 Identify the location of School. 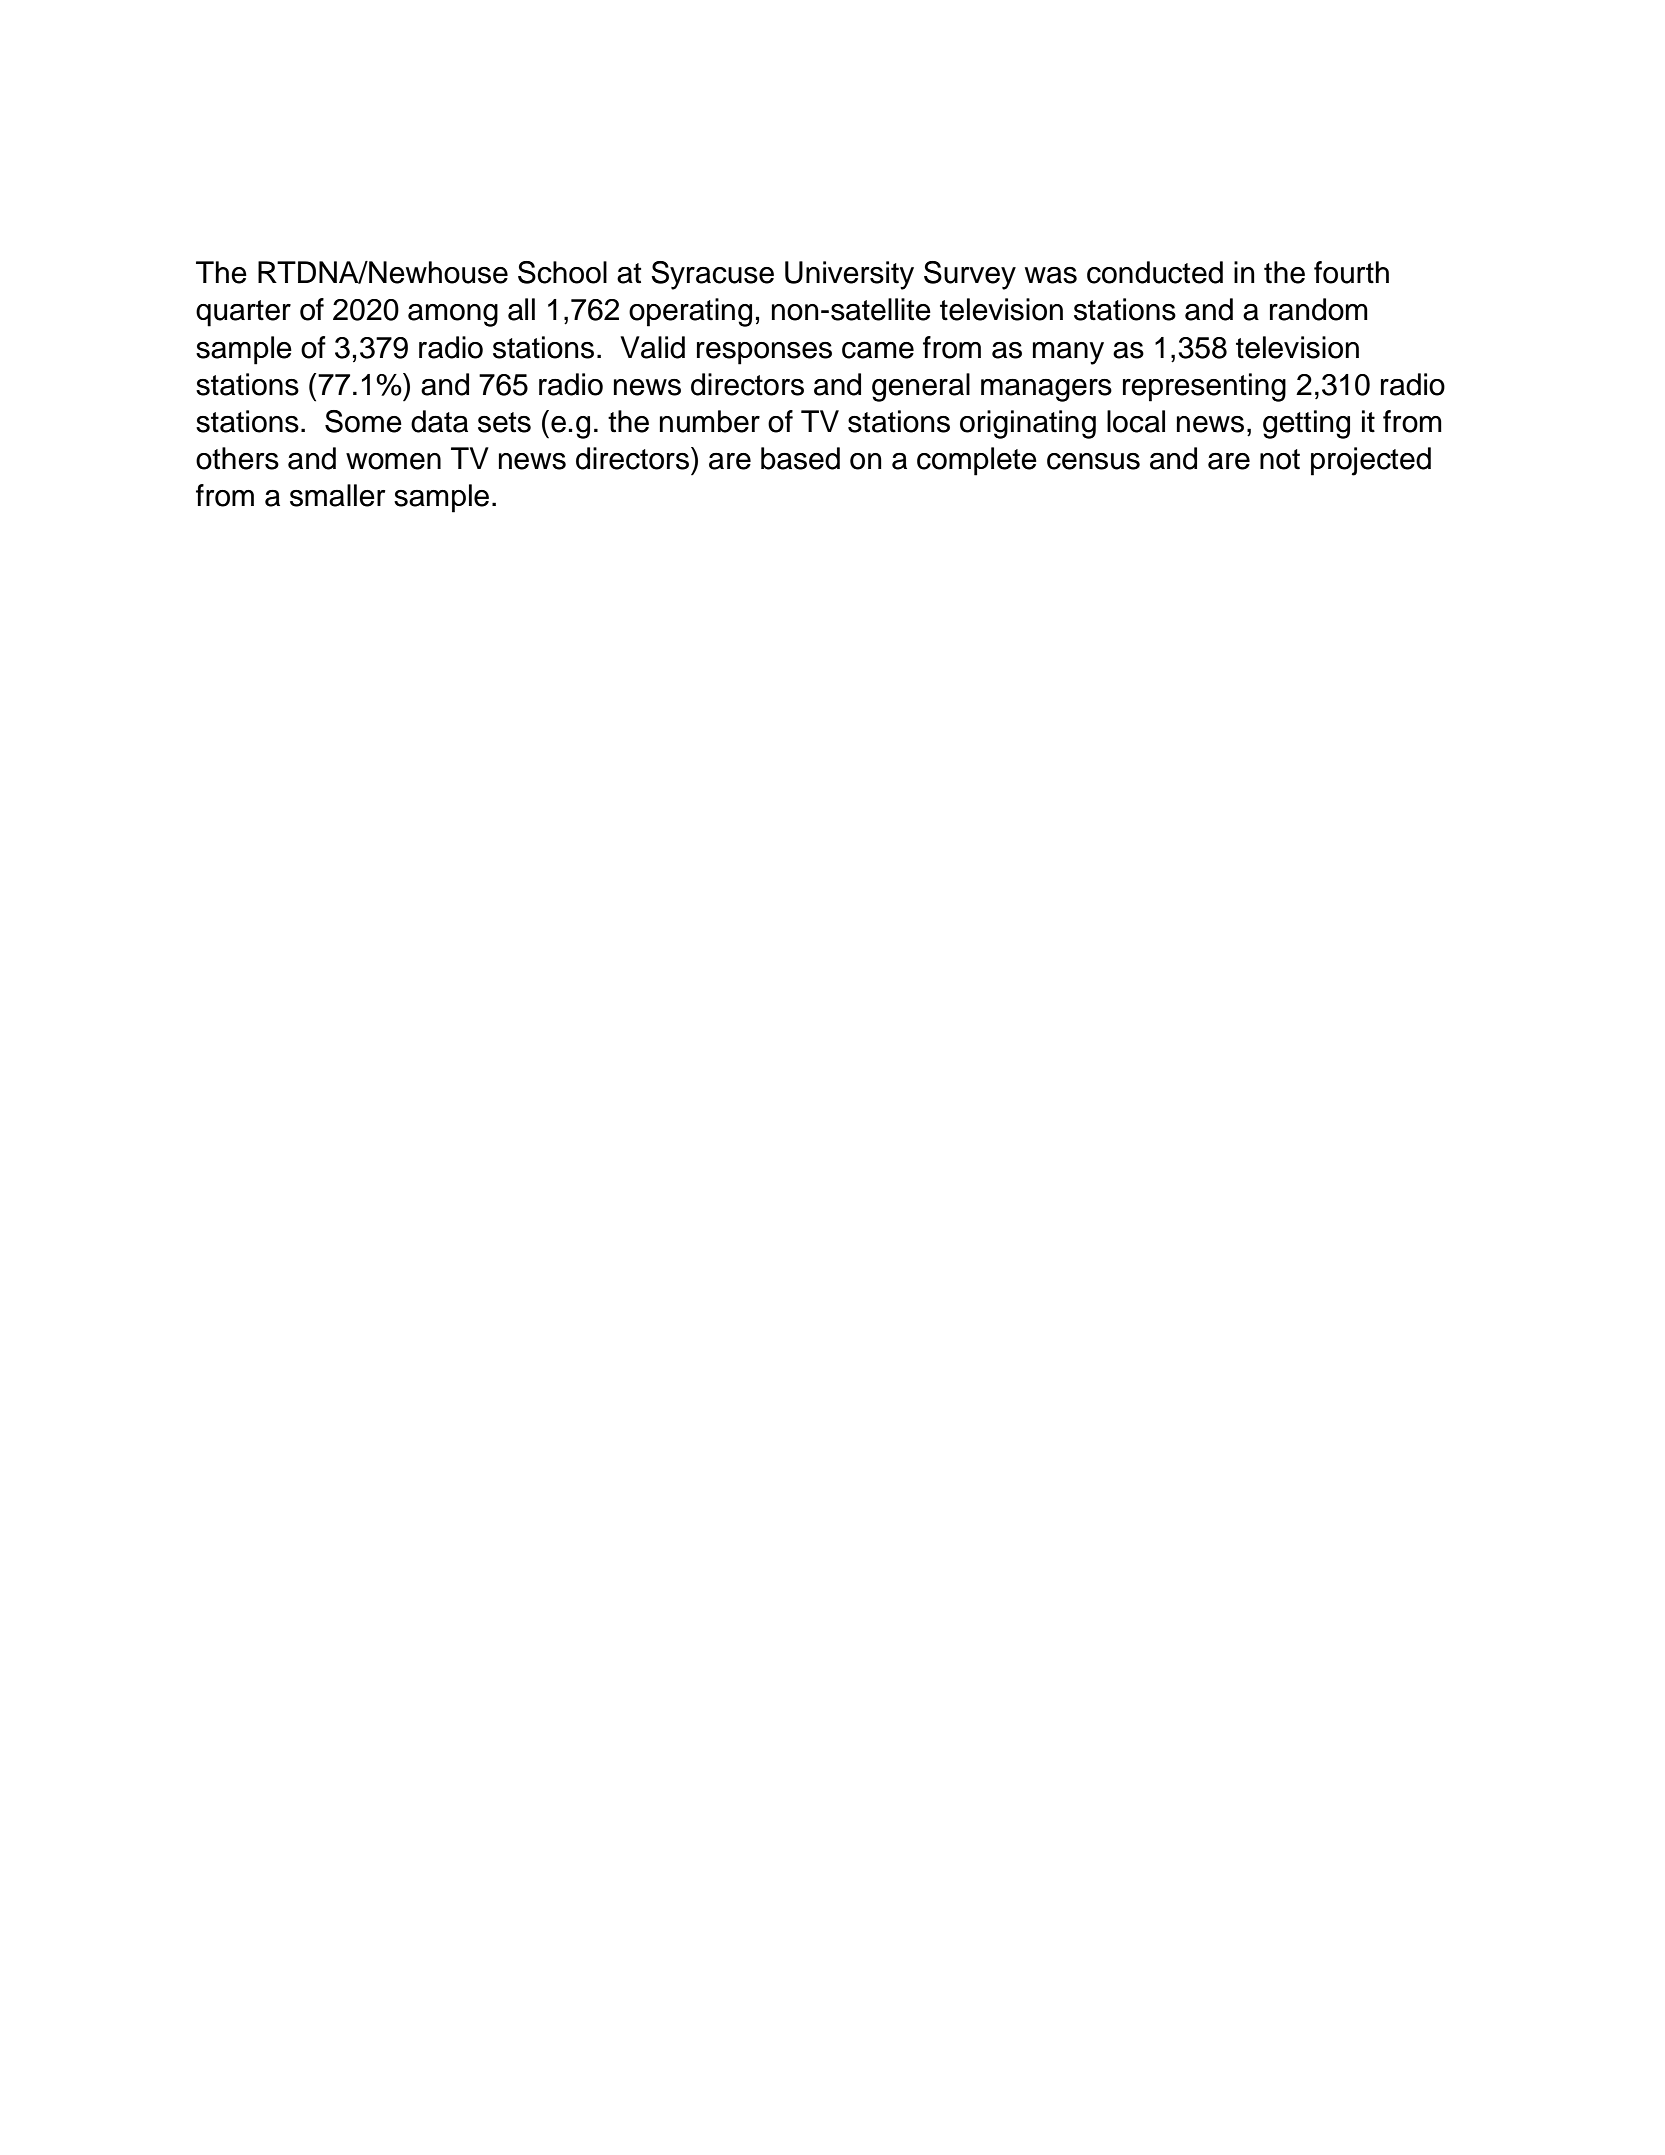
(562, 272).
